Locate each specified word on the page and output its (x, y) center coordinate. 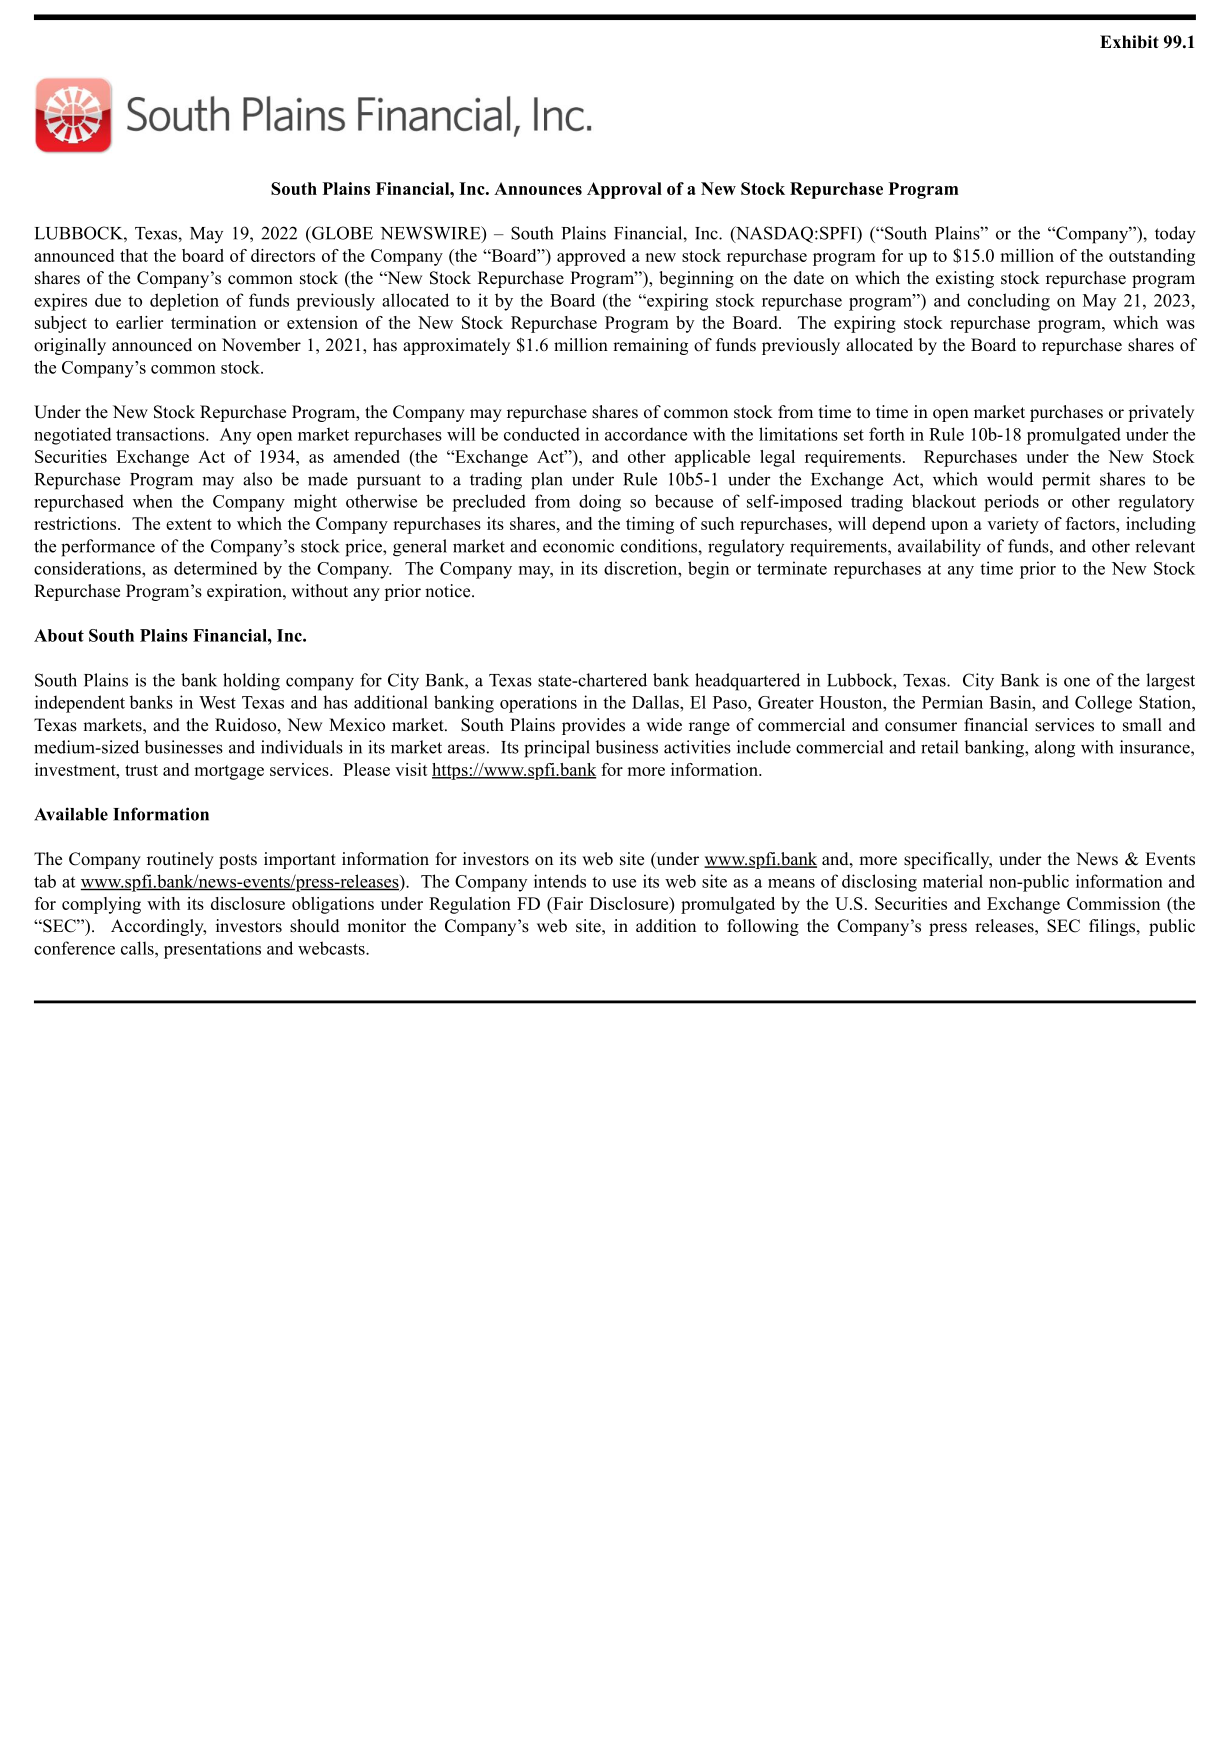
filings (1113, 927)
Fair (567, 903)
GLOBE (341, 233)
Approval (624, 190)
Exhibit (1129, 42)
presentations (212, 950)
